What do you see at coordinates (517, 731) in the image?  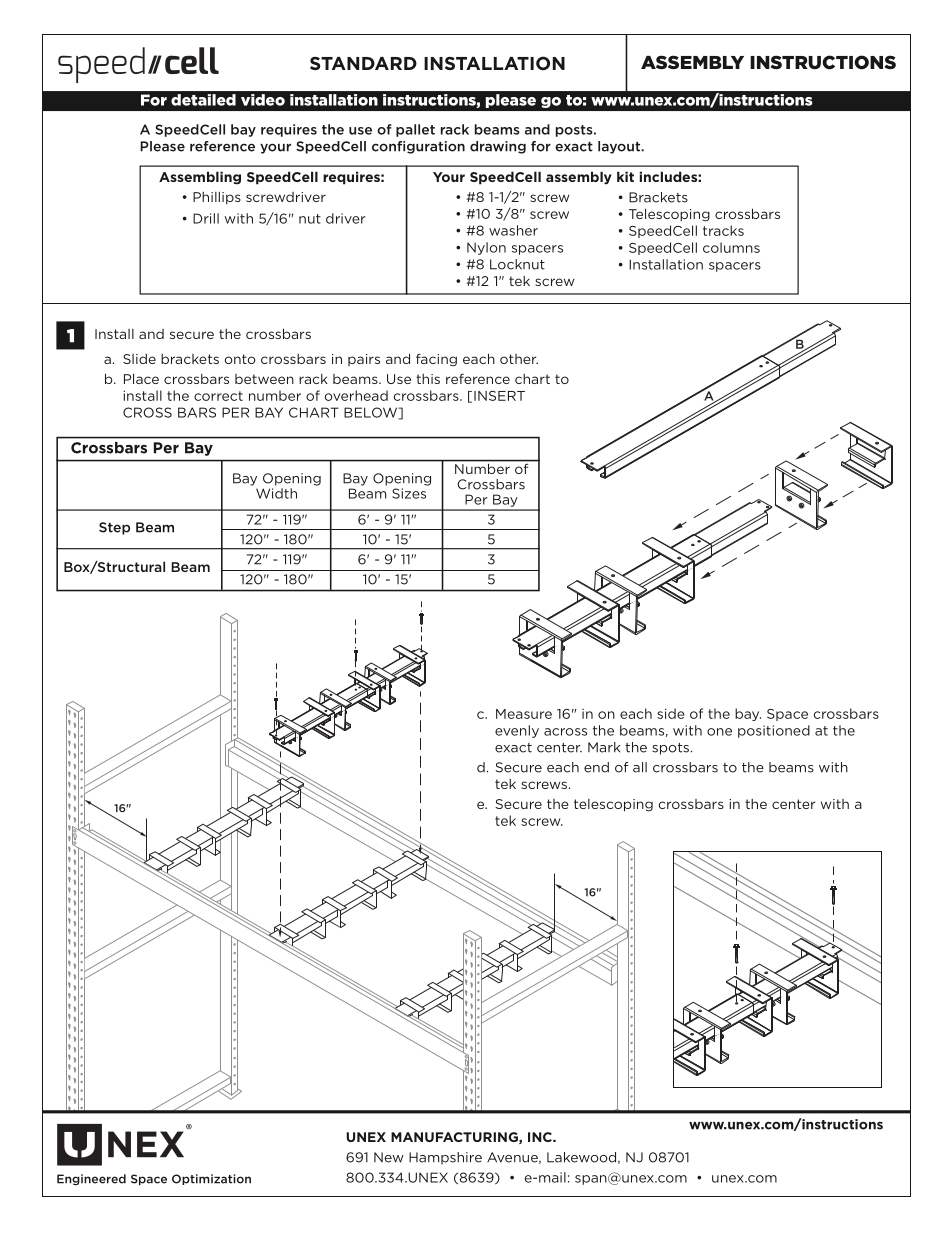 I see `evenly` at bounding box center [517, 731].
